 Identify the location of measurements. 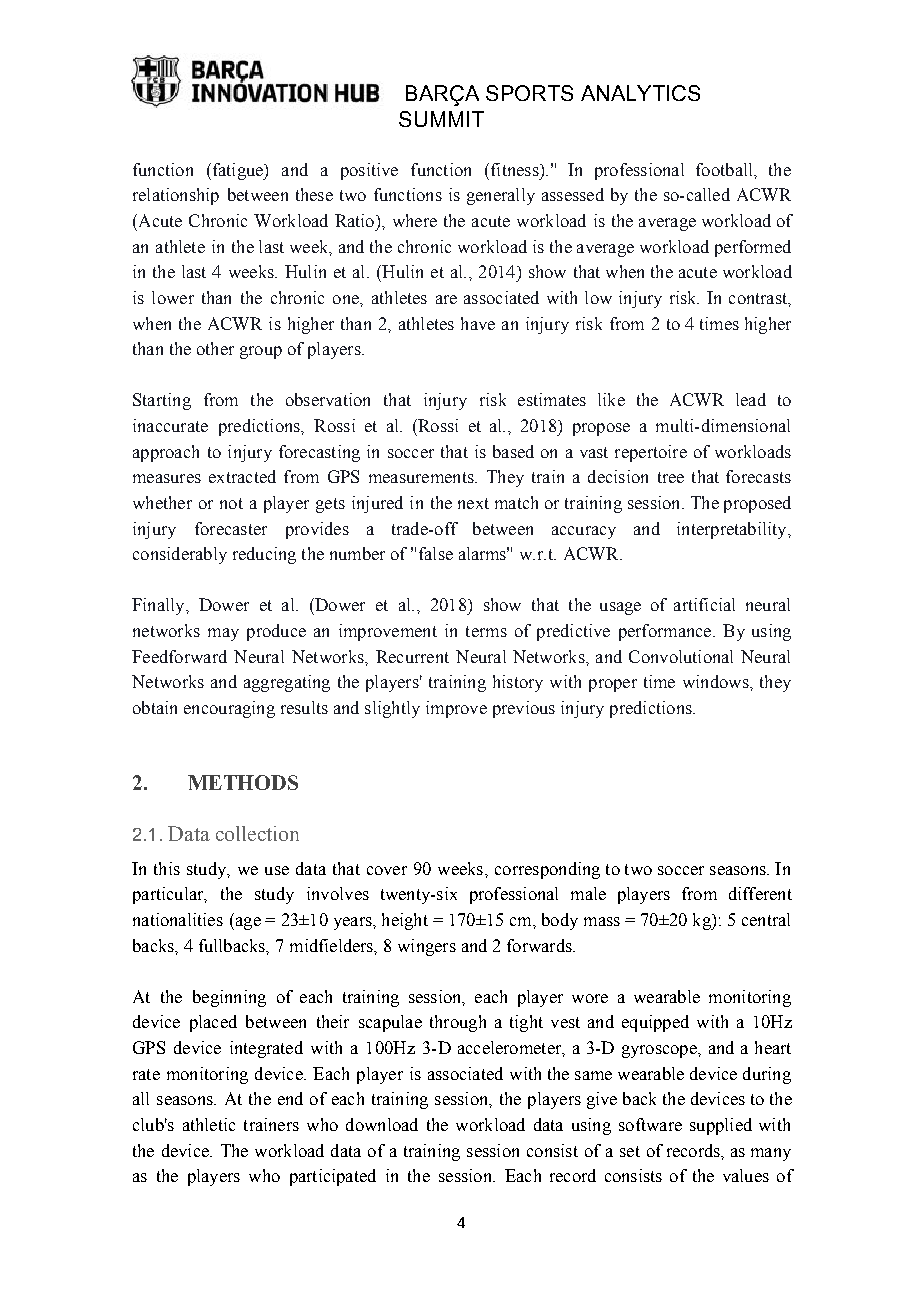
(422, 477).
